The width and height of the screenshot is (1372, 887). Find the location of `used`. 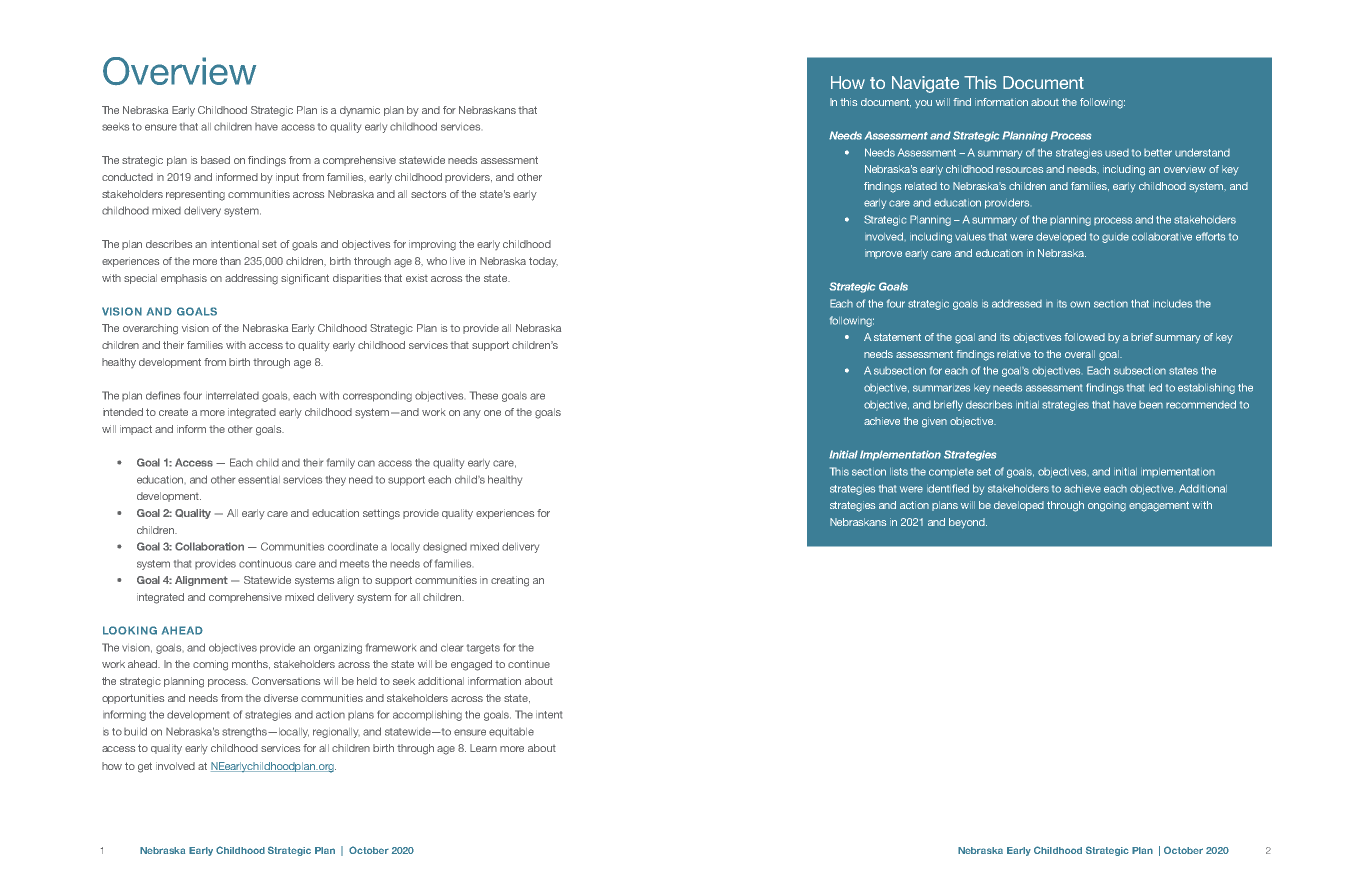

used is located at coordinates (1117, 153).
